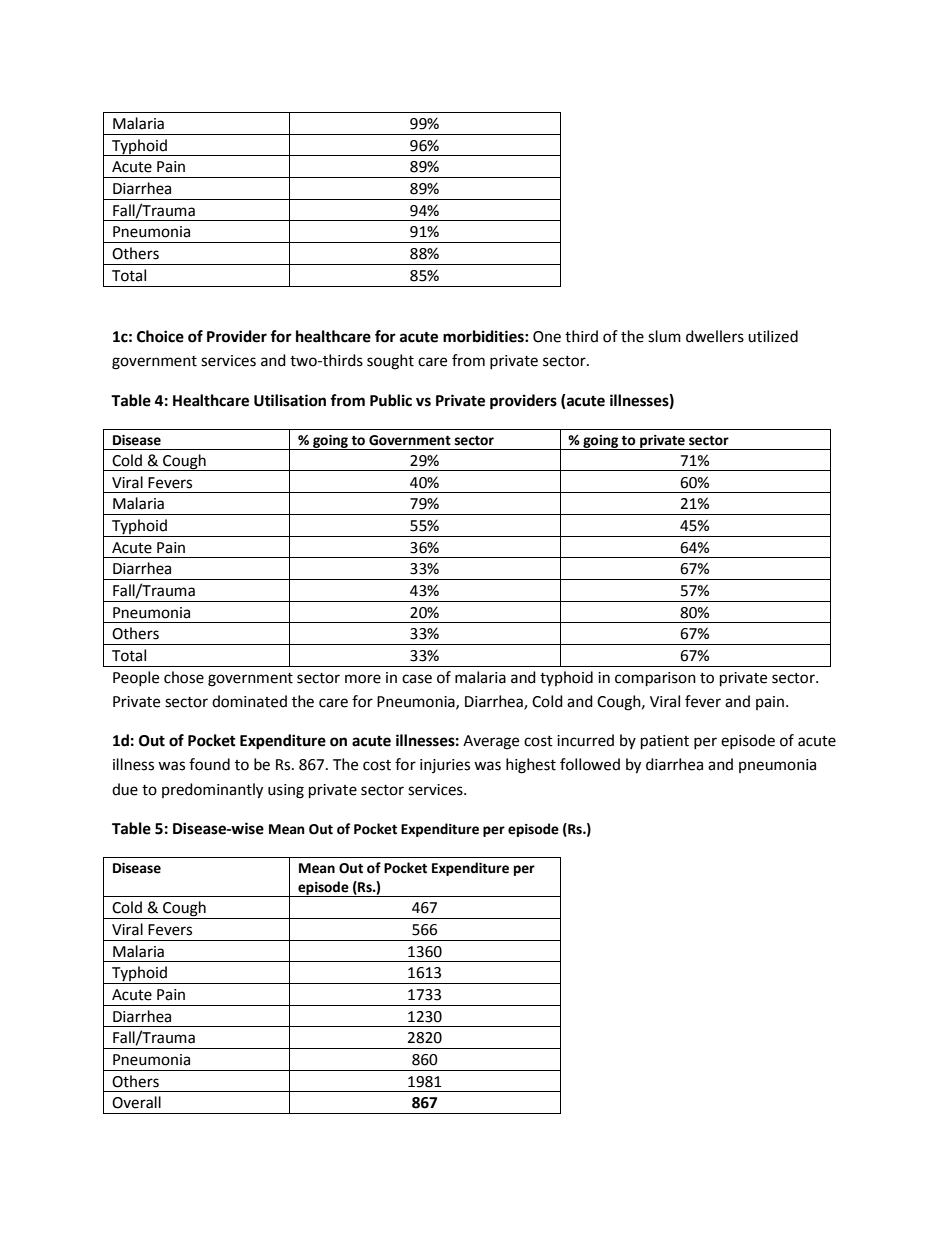 This image has width=952, height=1233. Describe the element at coordinates (590, 764) in the image. I see `followed` at that location.
